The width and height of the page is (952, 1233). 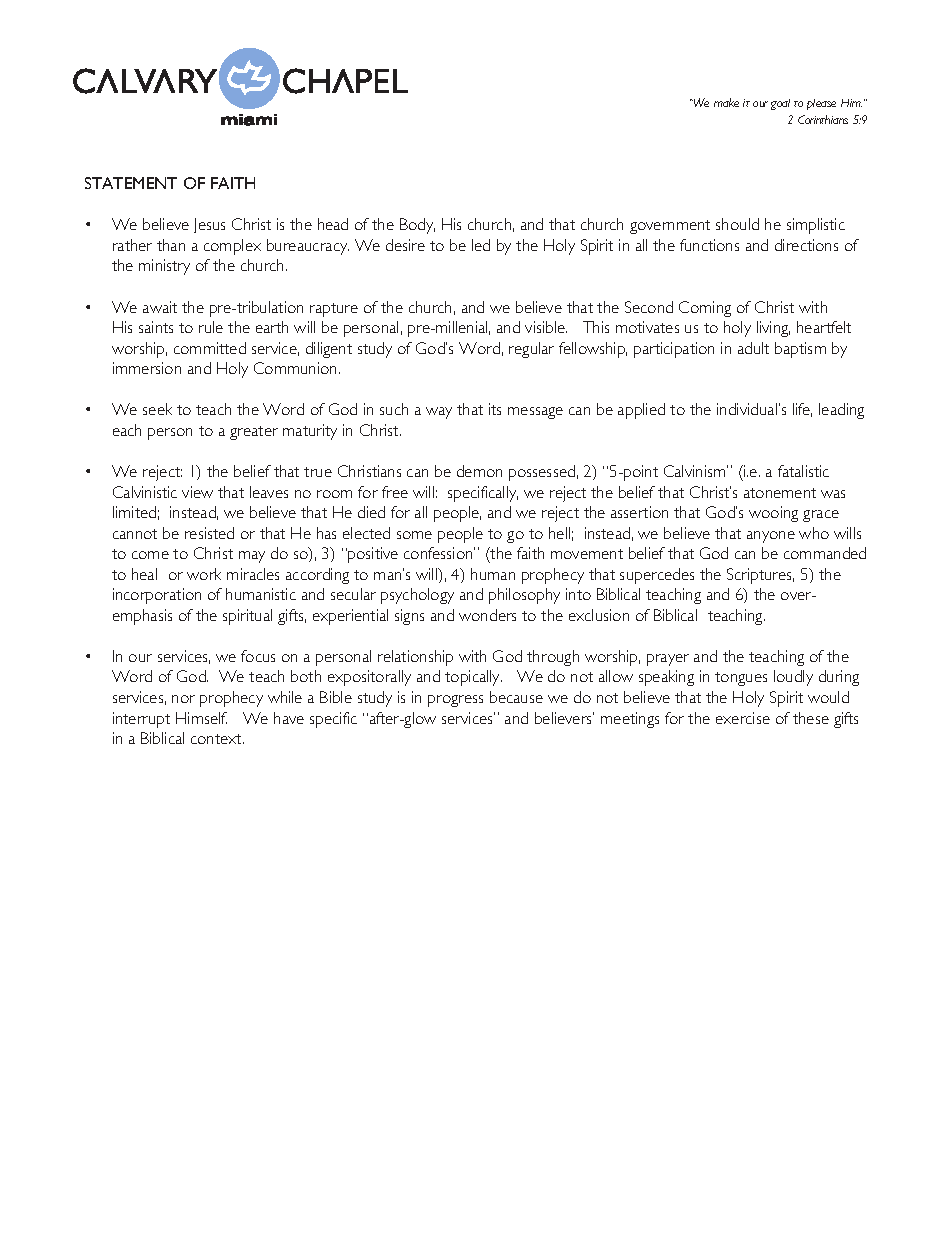 I want to click on Himself, so click(x=201, y=718).
